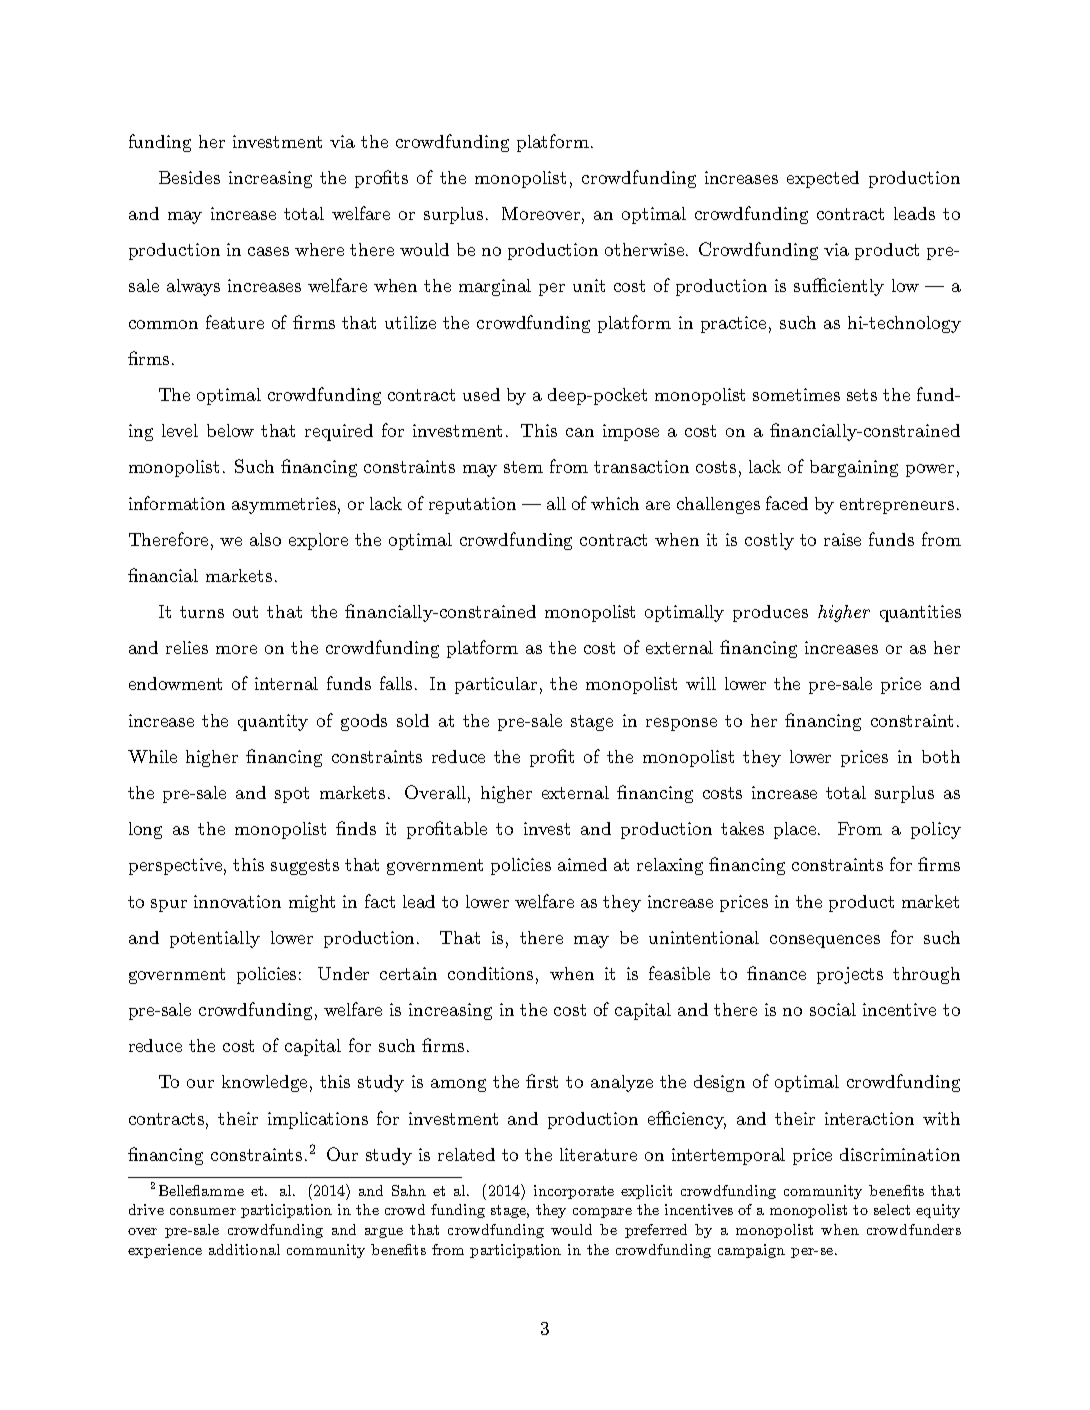  Describe the element at coordinates (823, 179) in the screenshot. I see `expected` at that location.
